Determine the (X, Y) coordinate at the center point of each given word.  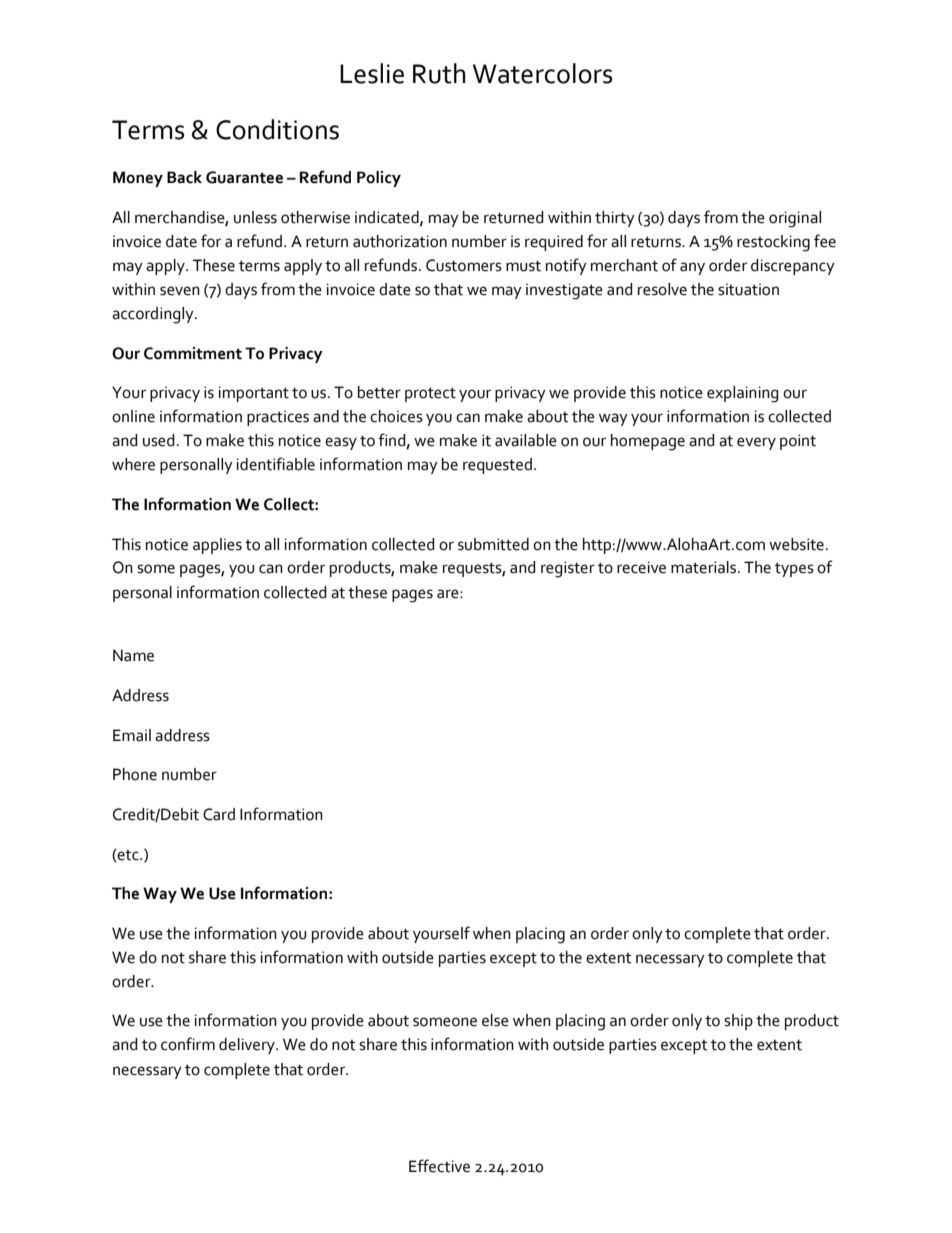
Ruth (439, 73)
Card (219, 814)
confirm (188, 1044)
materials (703, 567)
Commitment (193, 353)
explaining (743, 394)
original (795, 219)
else (495, 1020)
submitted (493, 544)
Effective (439, 1166)
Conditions (277, 129)
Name (133, 655)
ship (738, 1022)
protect (430, 395)
